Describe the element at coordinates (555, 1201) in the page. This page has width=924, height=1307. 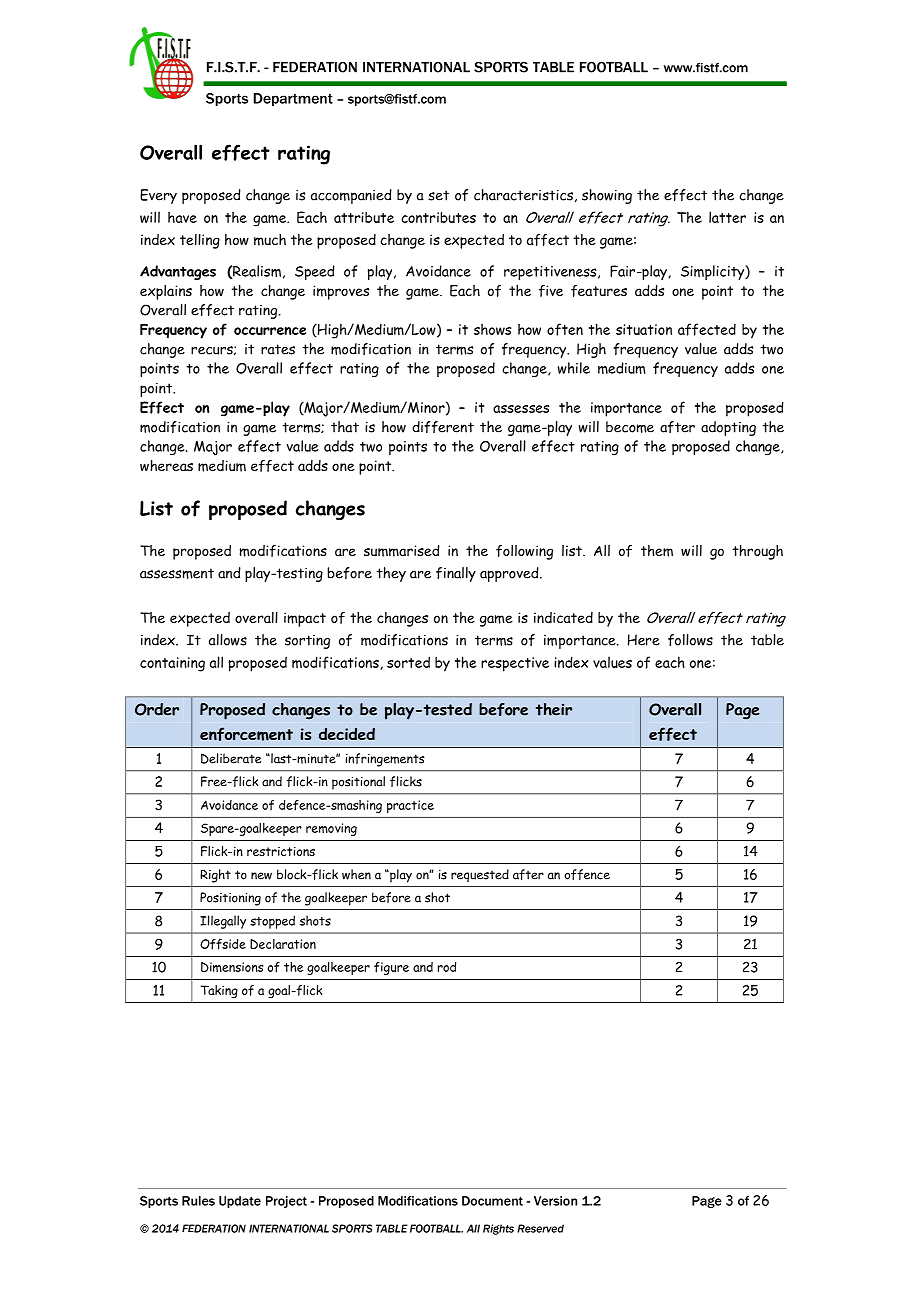
I see `Version` at that location.
